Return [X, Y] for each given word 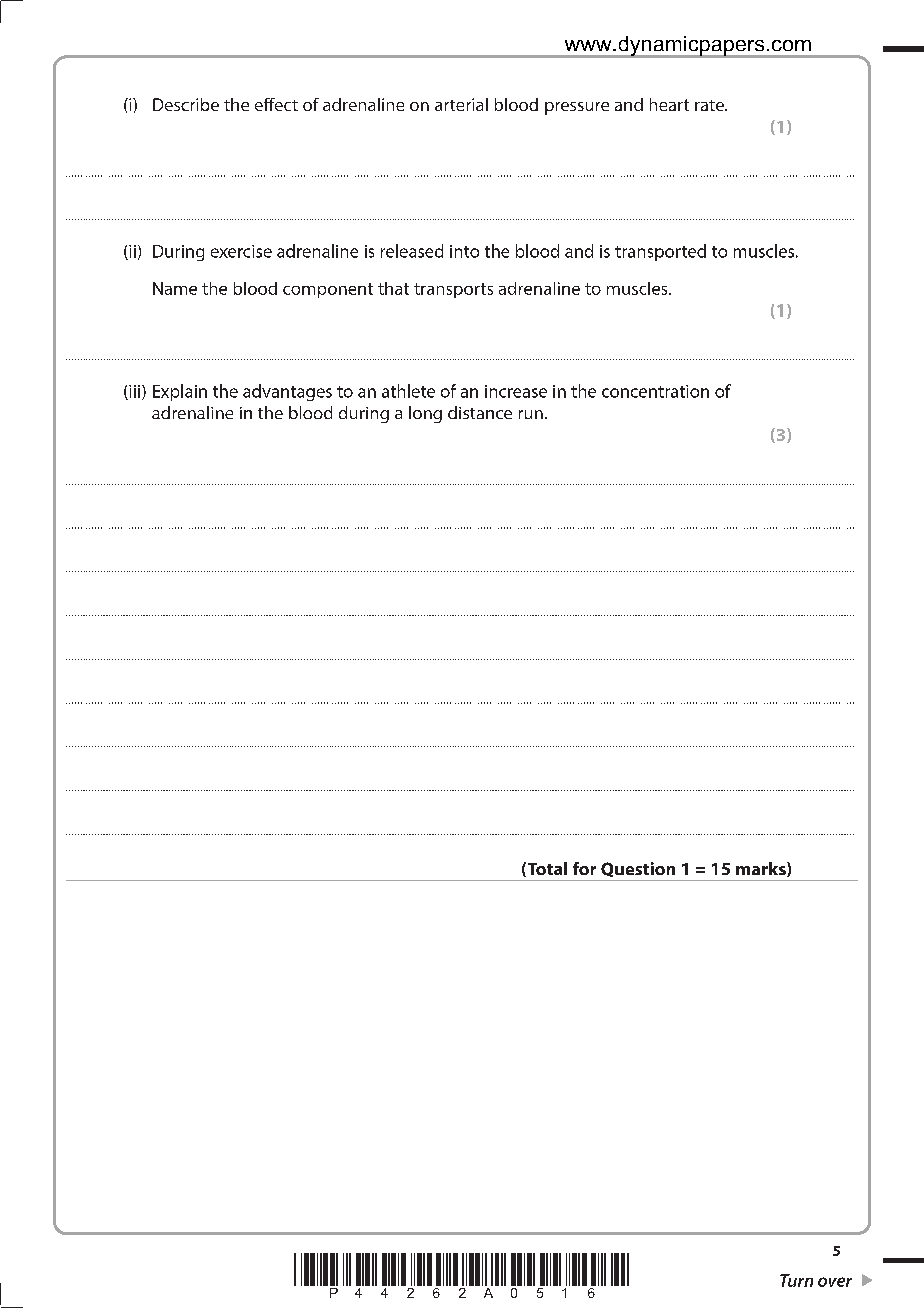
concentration [655, 391]
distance [480, 412]
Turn [796, 1280]
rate [710, 105]
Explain [180, 392]
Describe [186, 104]
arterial [461, 104]
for [584, 868]
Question [638, 869]
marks [762, 869]
